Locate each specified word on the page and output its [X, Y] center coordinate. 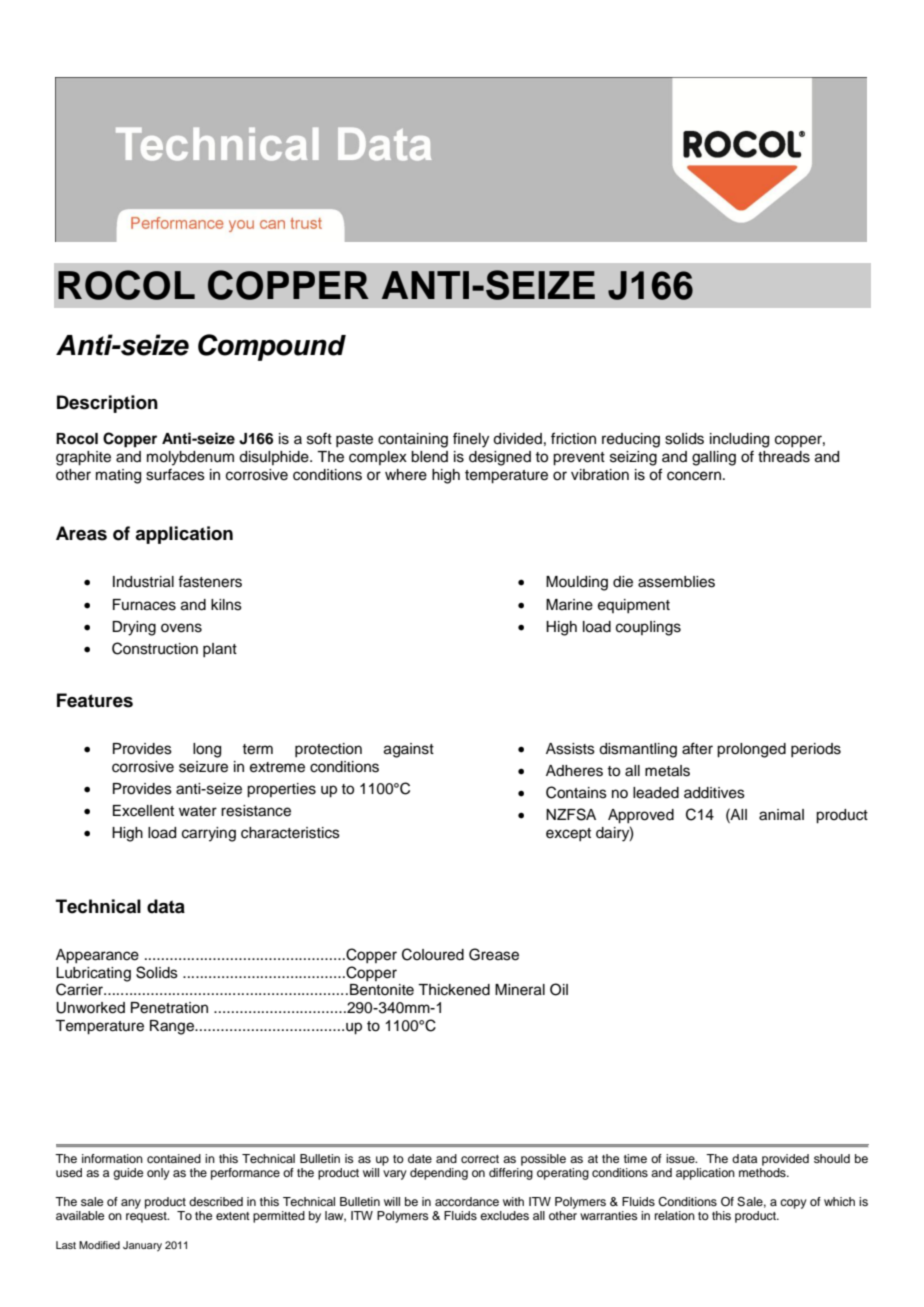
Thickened [454, 990]
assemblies [676, 582]
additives [714, 793]
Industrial [143, 582]
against [409, 750]
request [147, 1217]
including [739, 440]
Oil [559, 989]
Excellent [143, 811]
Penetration [169, 1008]
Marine [569, 605]
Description [107, 404]
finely [471, 440]
